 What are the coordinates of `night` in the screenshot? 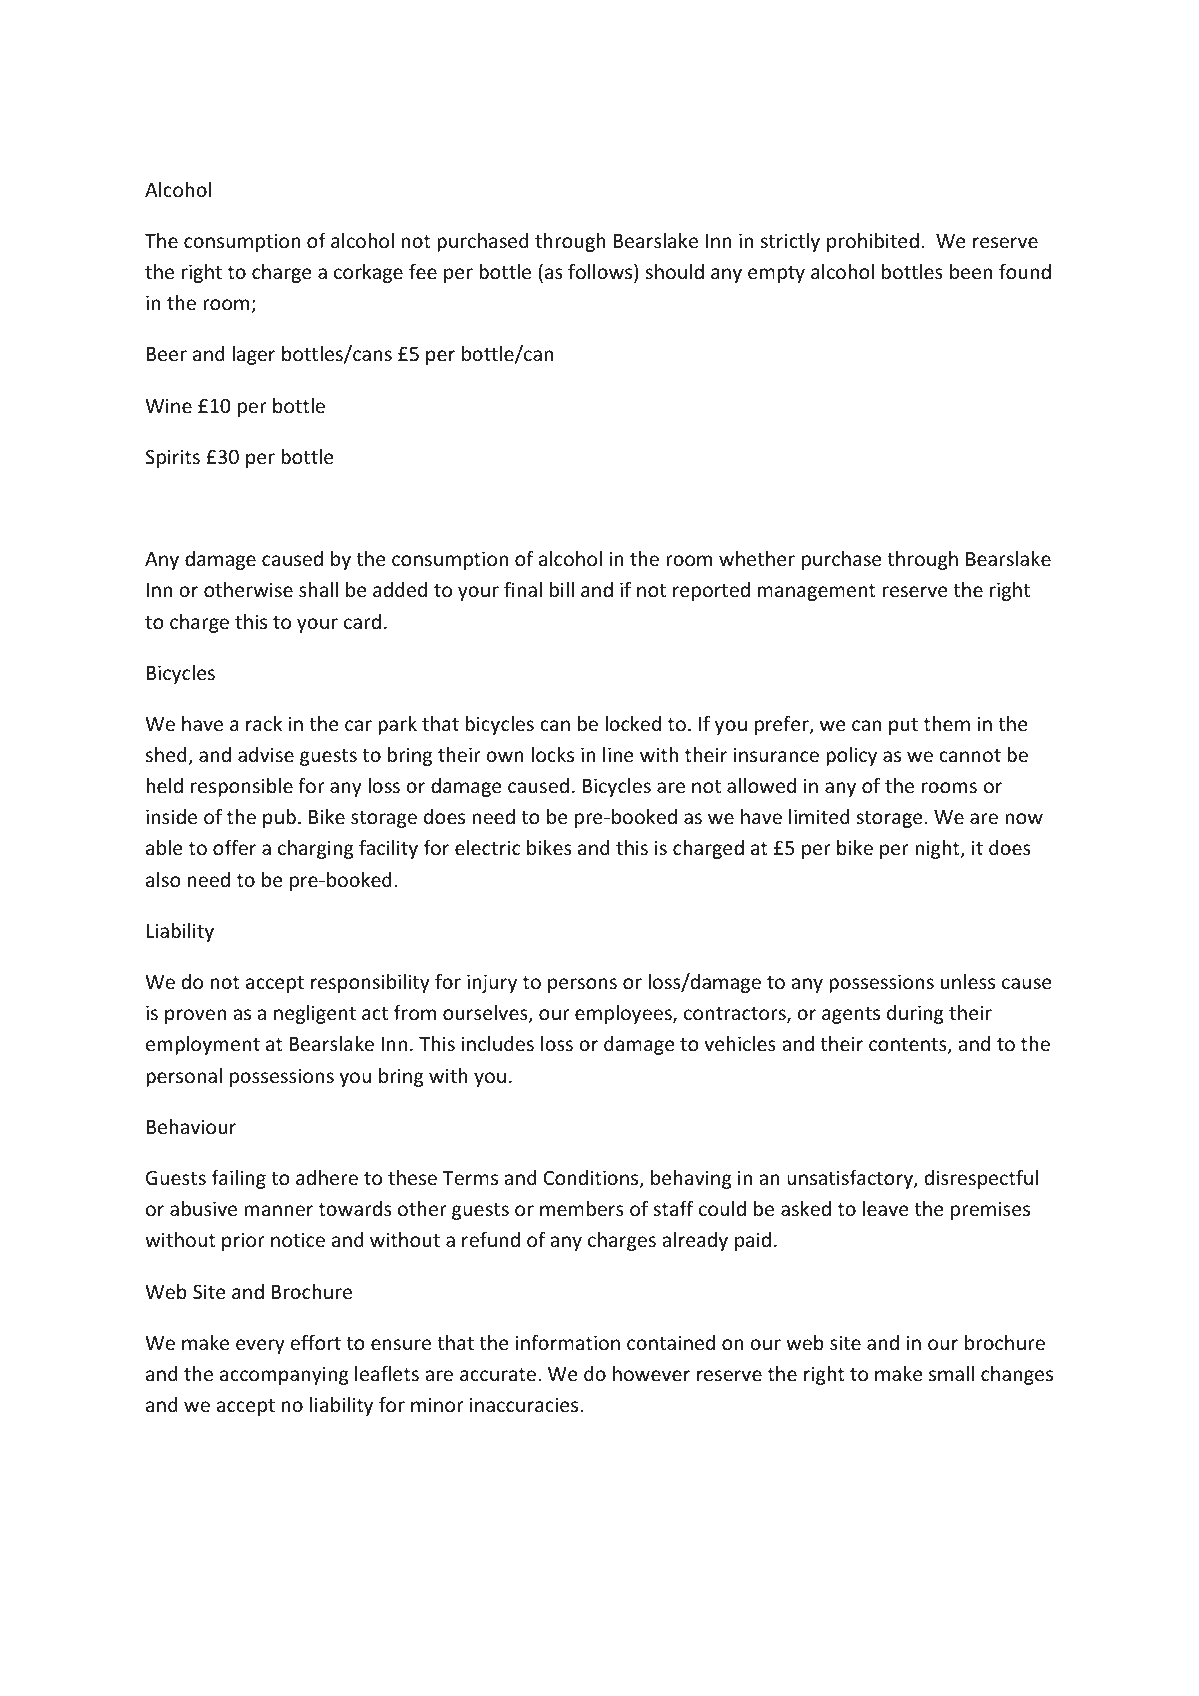 It's located at (938, 849).
